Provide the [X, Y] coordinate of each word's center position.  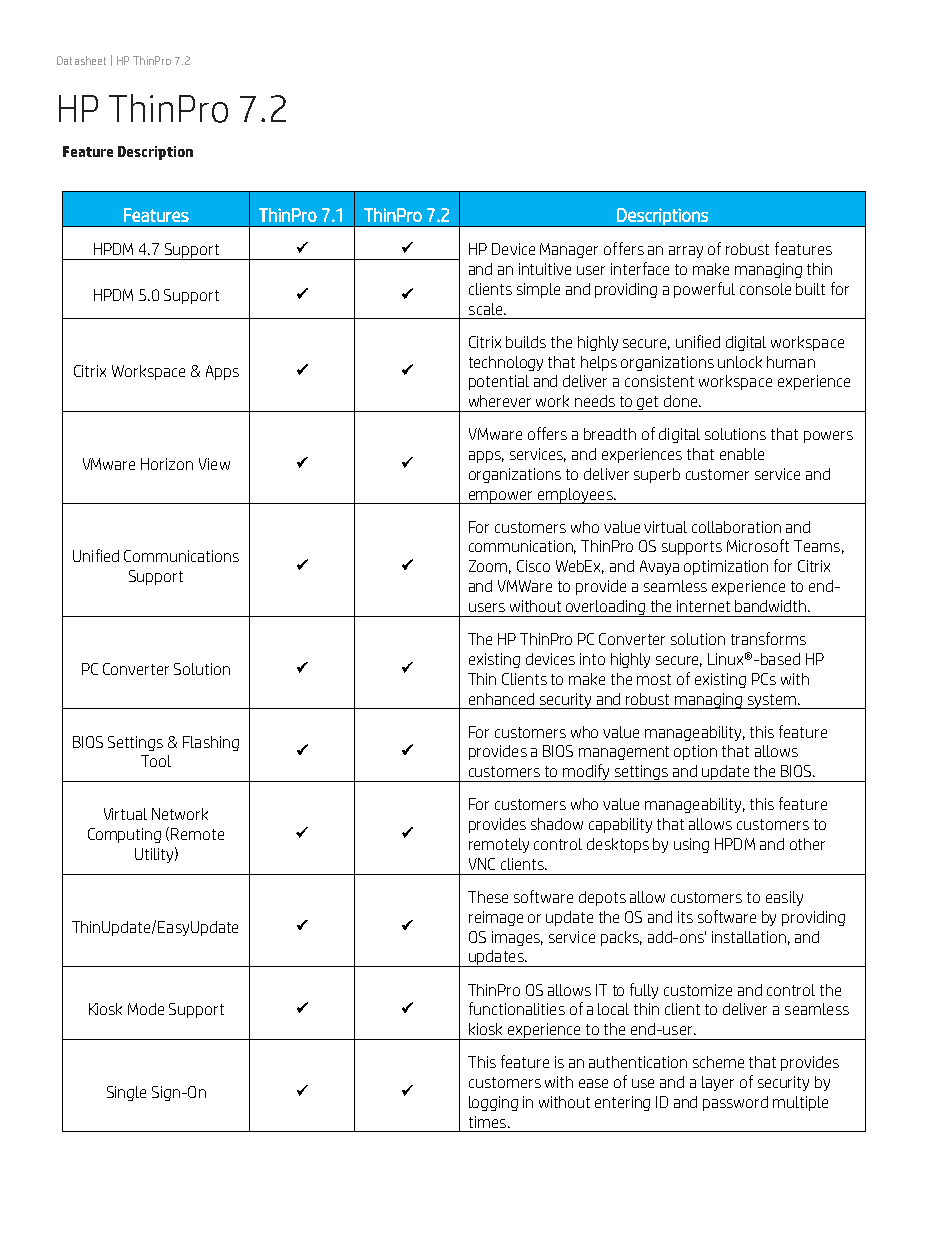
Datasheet [81, 60]
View [214, 464]
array [686, 252]
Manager [569, 250]
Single [126, 1093]
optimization [726, 567]
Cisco [533, 566]
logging [493, 1103]
